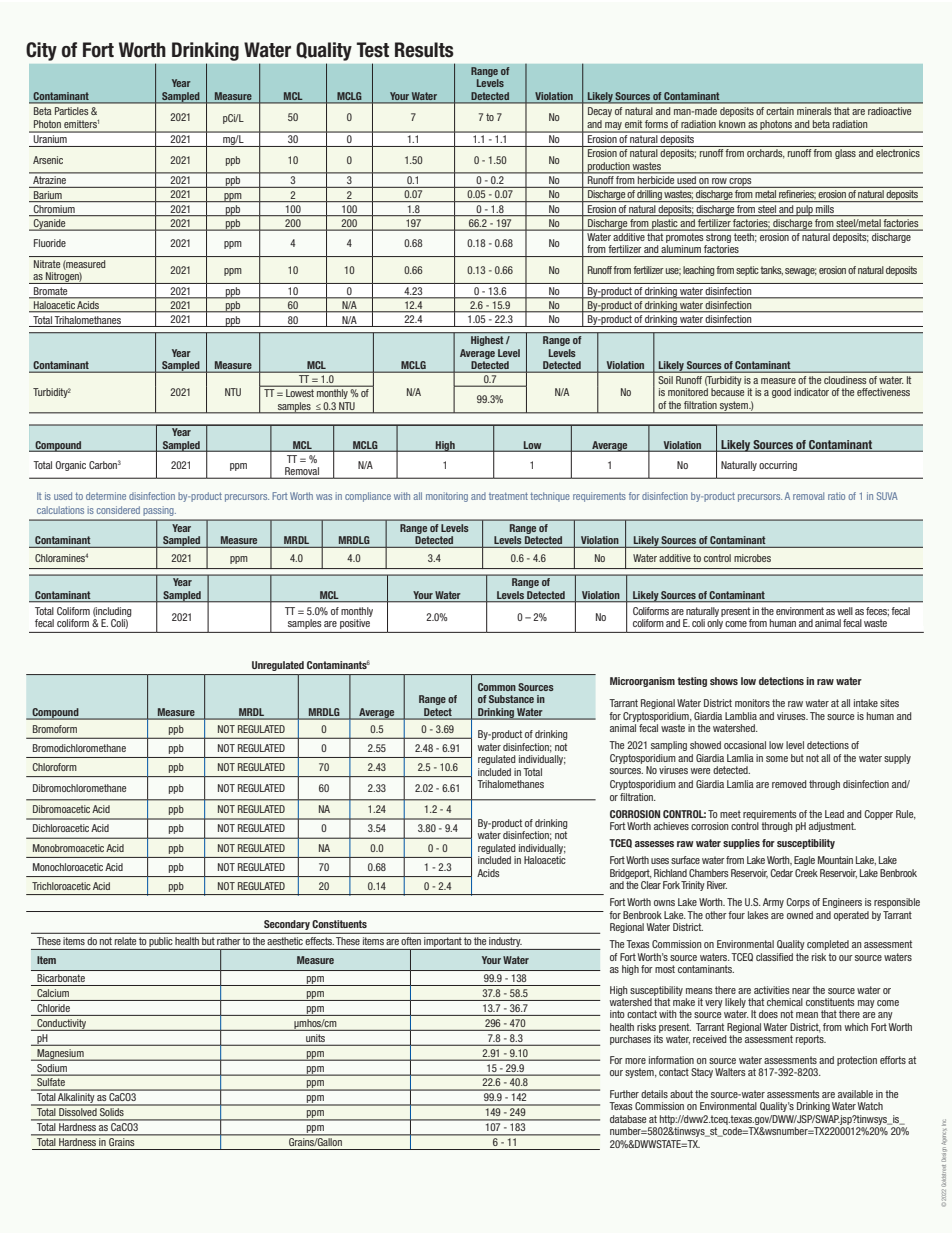 This screenshot has height=1233, width=952. Describe the element at coordinates (845, 611) in the screenshot. I see `well` at that location.
